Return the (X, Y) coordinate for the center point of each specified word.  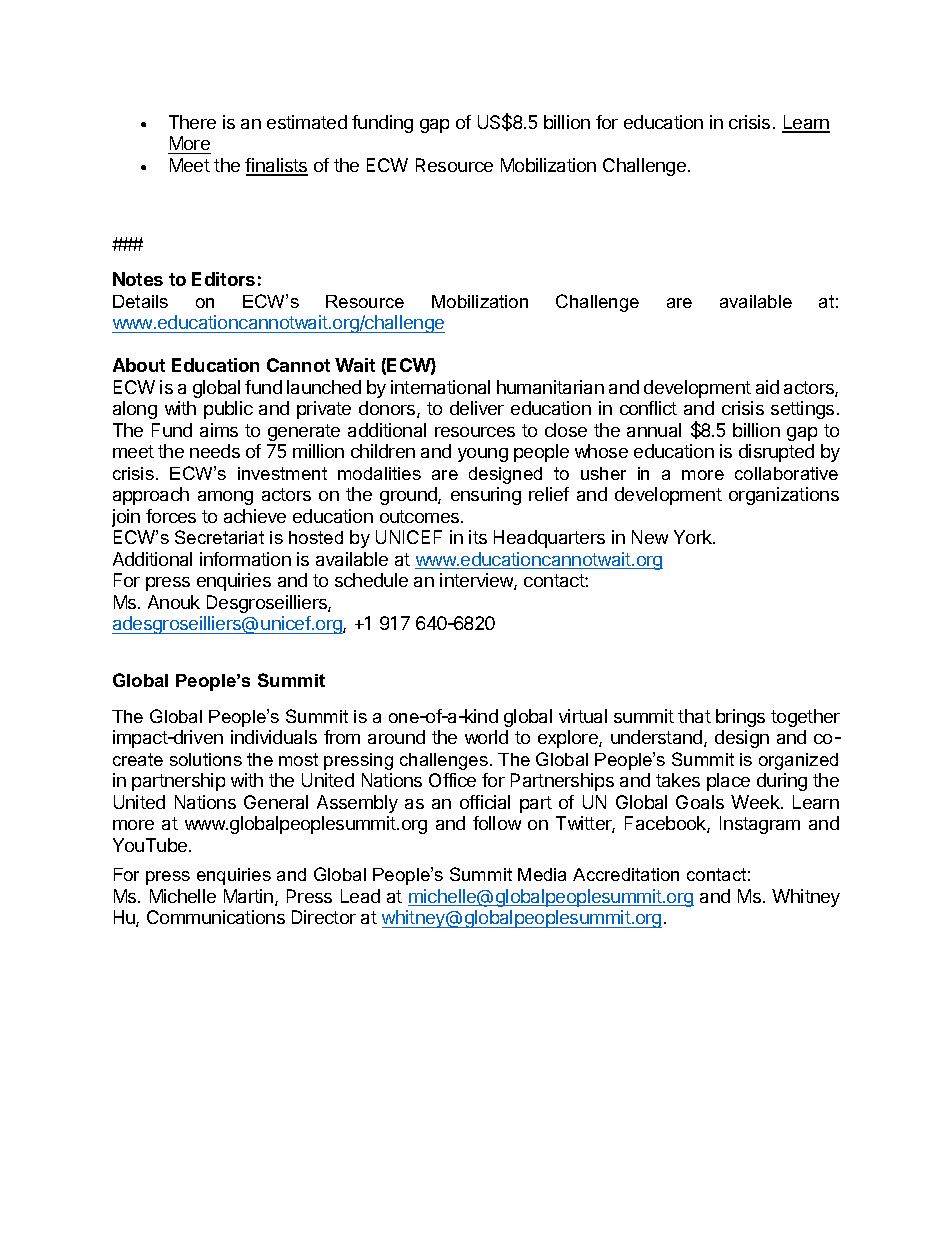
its (478, 537)
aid (767, 387)
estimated (307, 122)
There (192, 122)
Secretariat (219, 537)
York (694, 537)
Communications (216, 917)
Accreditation (626, 874)
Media (542, 874)
